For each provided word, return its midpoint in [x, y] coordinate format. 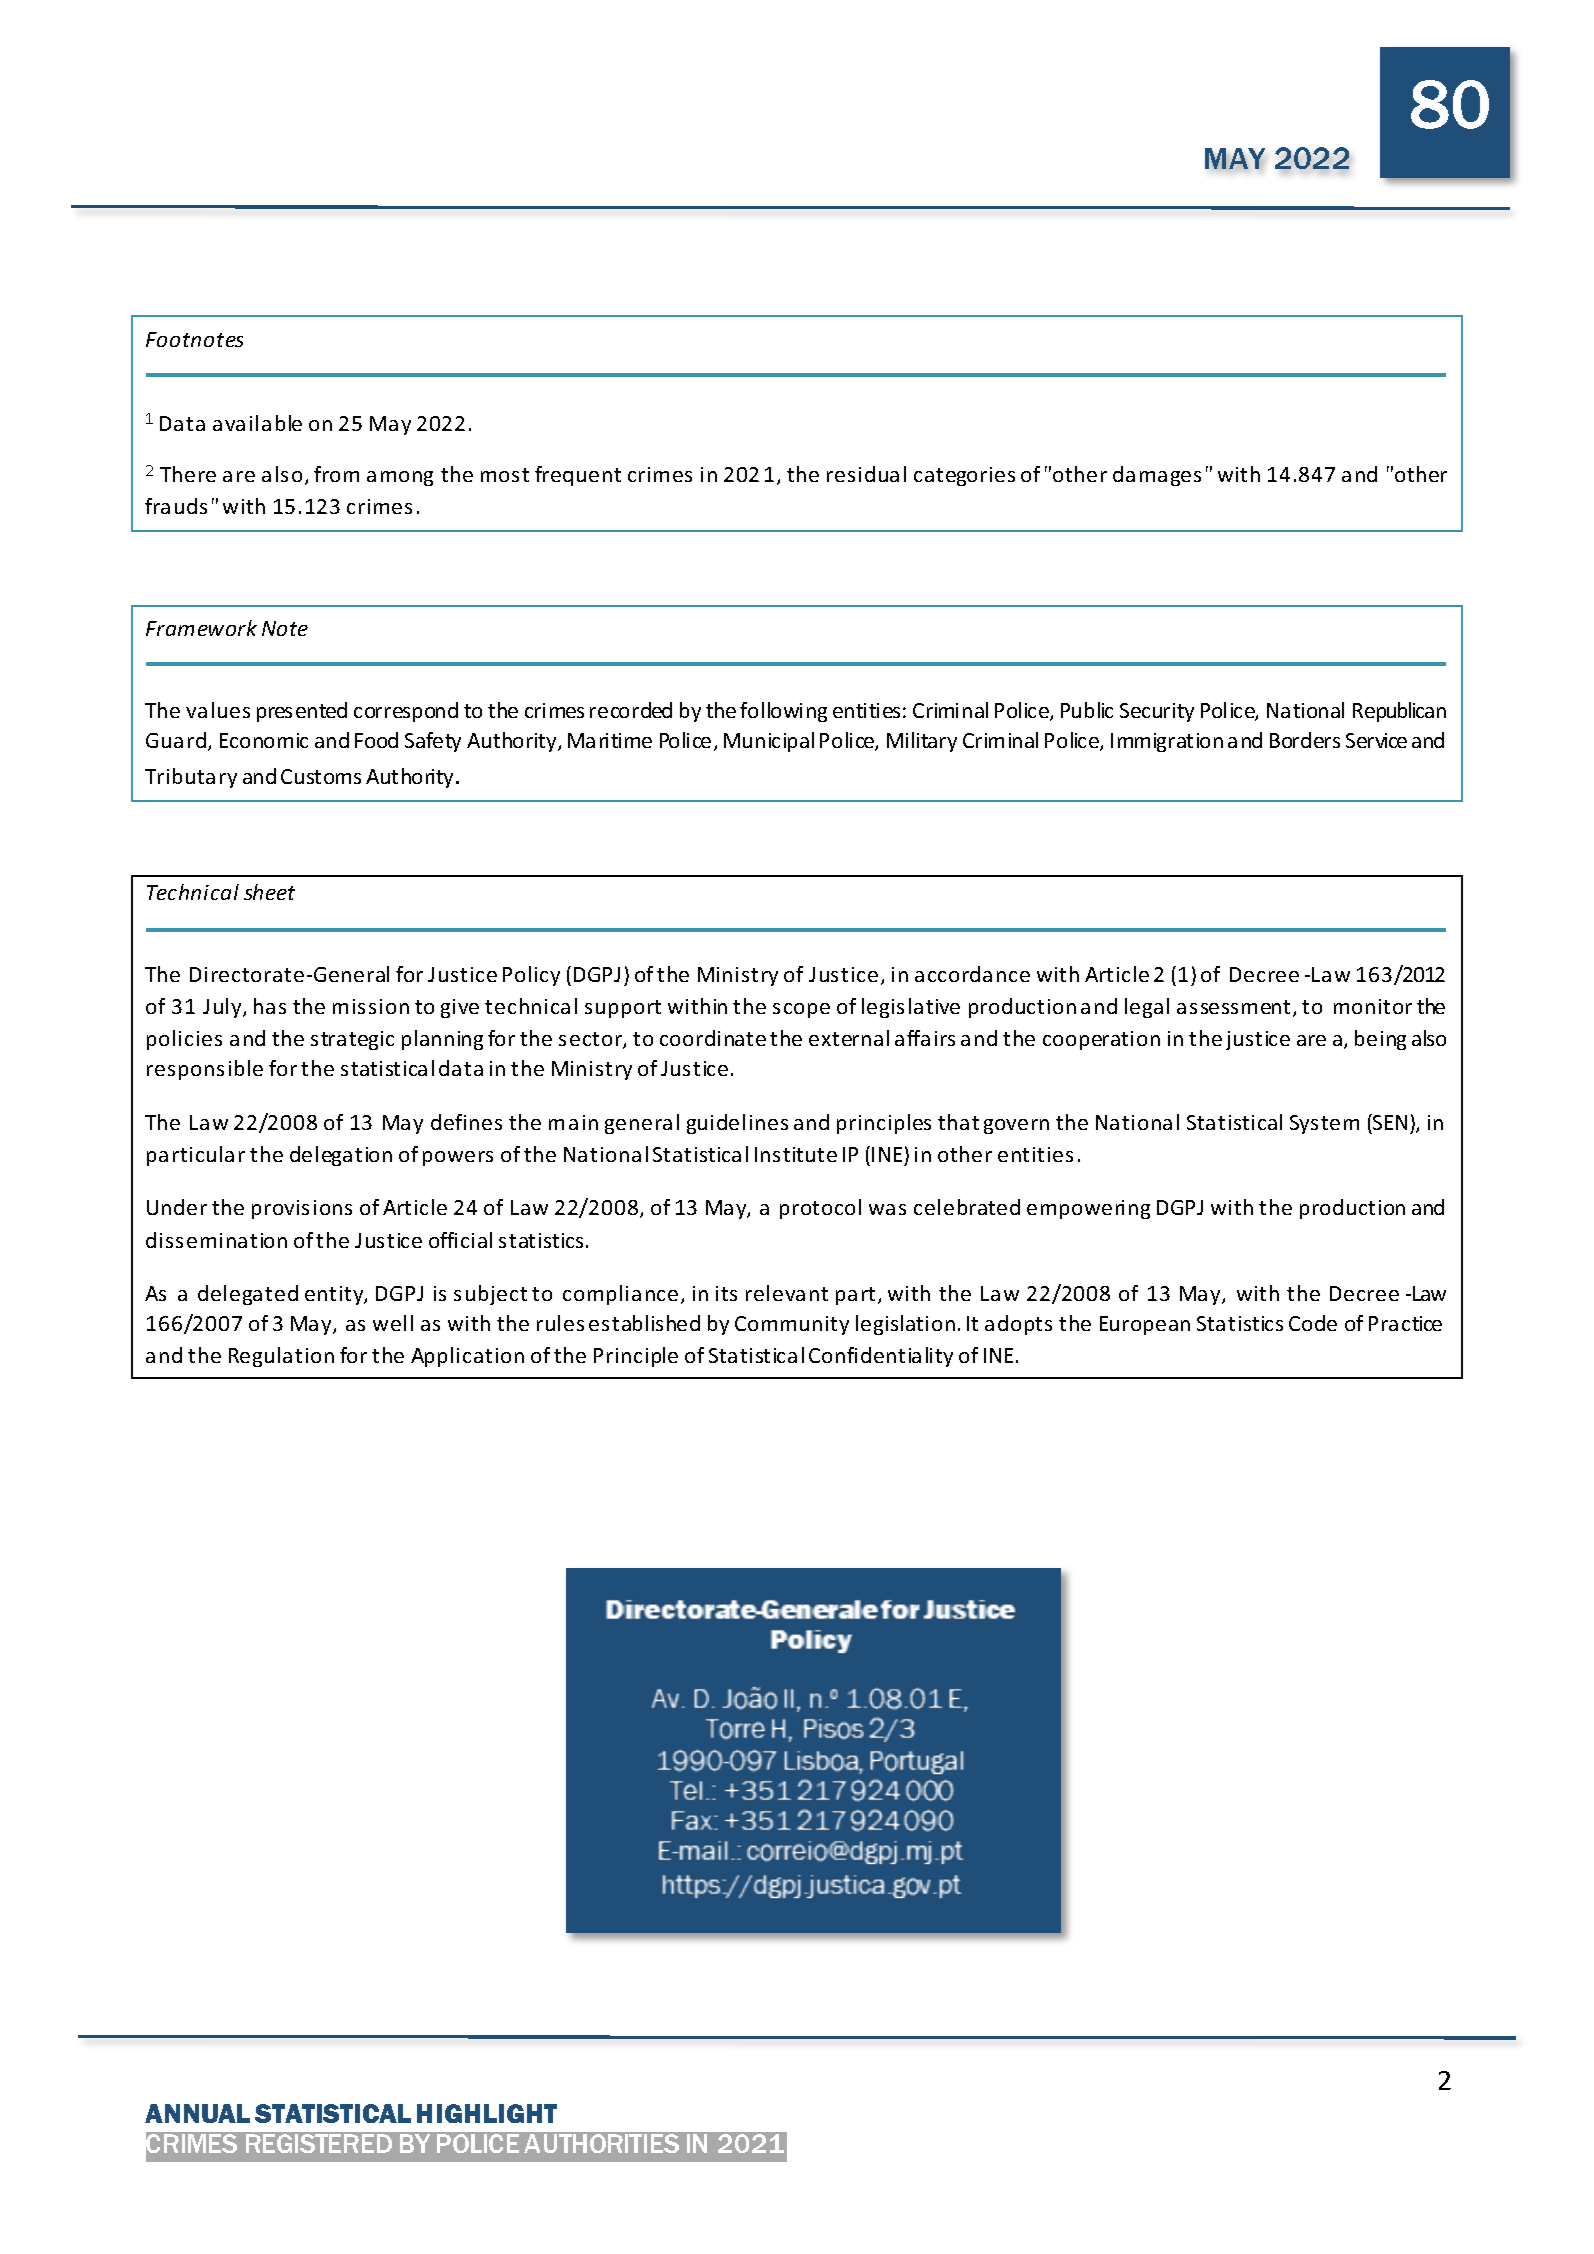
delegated [248, 1295]
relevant [787, 1293]
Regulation [281, 1357]
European [1145, 1325]
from [336, 474]
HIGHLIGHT [487, 2113]
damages [1157, 476]
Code [1313, 1323]
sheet [269, 892]
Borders [1305, 740]
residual [866, 474]
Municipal [769, 742]
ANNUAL [197, 2113]
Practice [1405, 1323]
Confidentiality [881, 1357]
